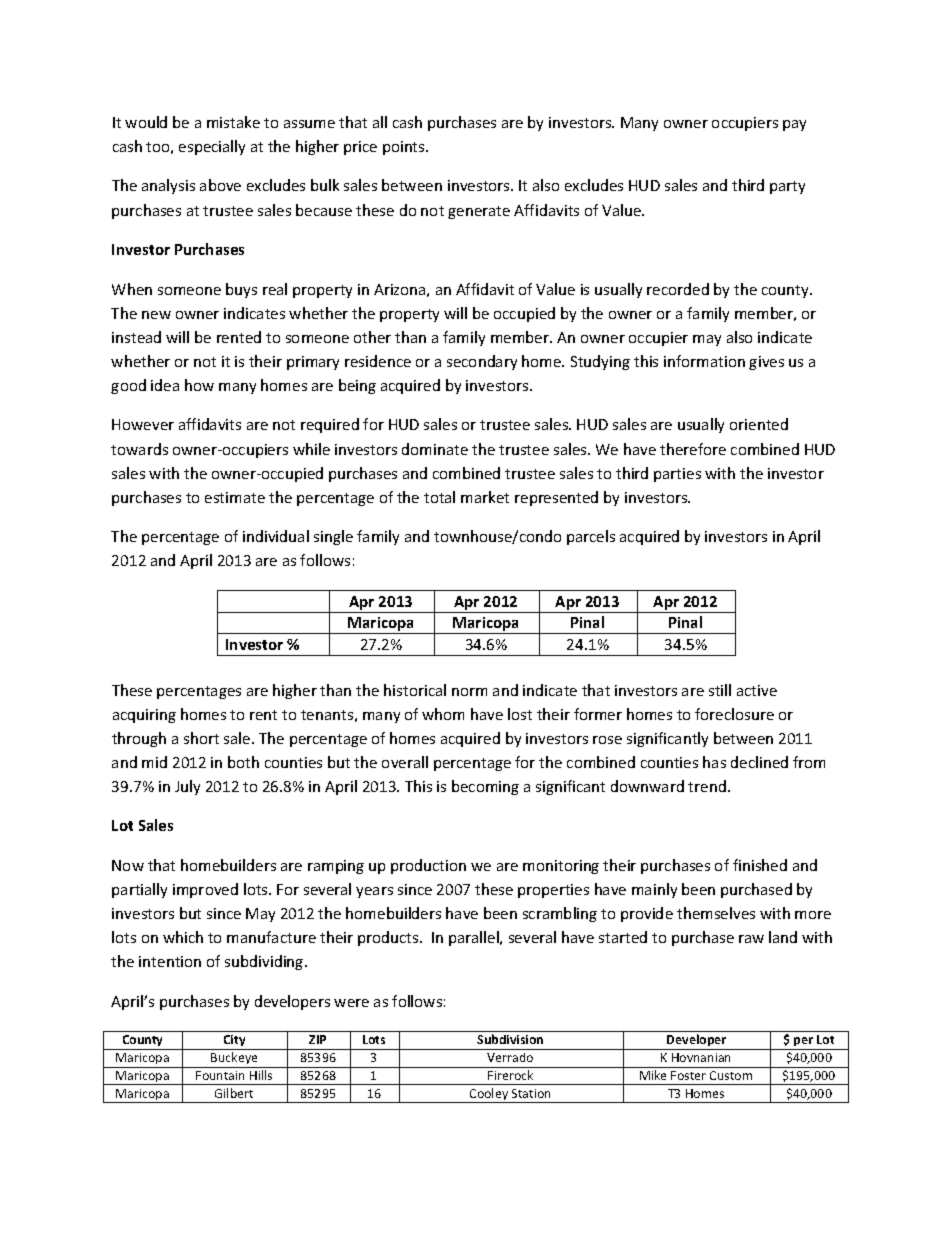 The height and width of the screenshot is (1233, 952). I want to click on pay, so click(794, 125).
